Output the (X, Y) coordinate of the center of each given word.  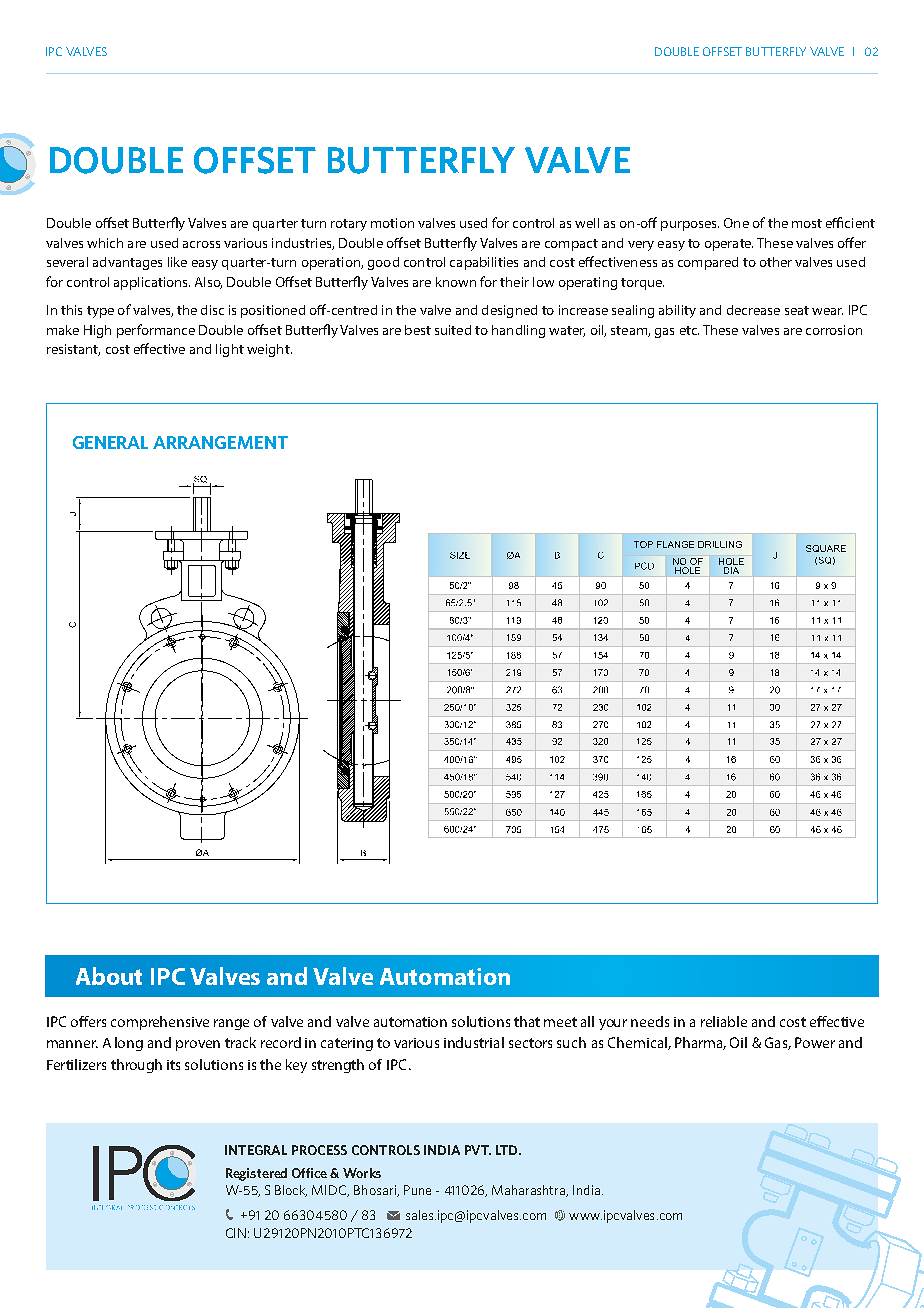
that (527, 1021)
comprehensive (160, 1023)
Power (815, 1042)
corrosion (834, 330)
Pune (417, 1190)
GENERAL (110, 442)
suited (453, 330)
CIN (236, 1233)
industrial (474, 1042)
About (109, 976)
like (177, 262)
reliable (724, 1021)
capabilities (484, 263)
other (776, 262)
